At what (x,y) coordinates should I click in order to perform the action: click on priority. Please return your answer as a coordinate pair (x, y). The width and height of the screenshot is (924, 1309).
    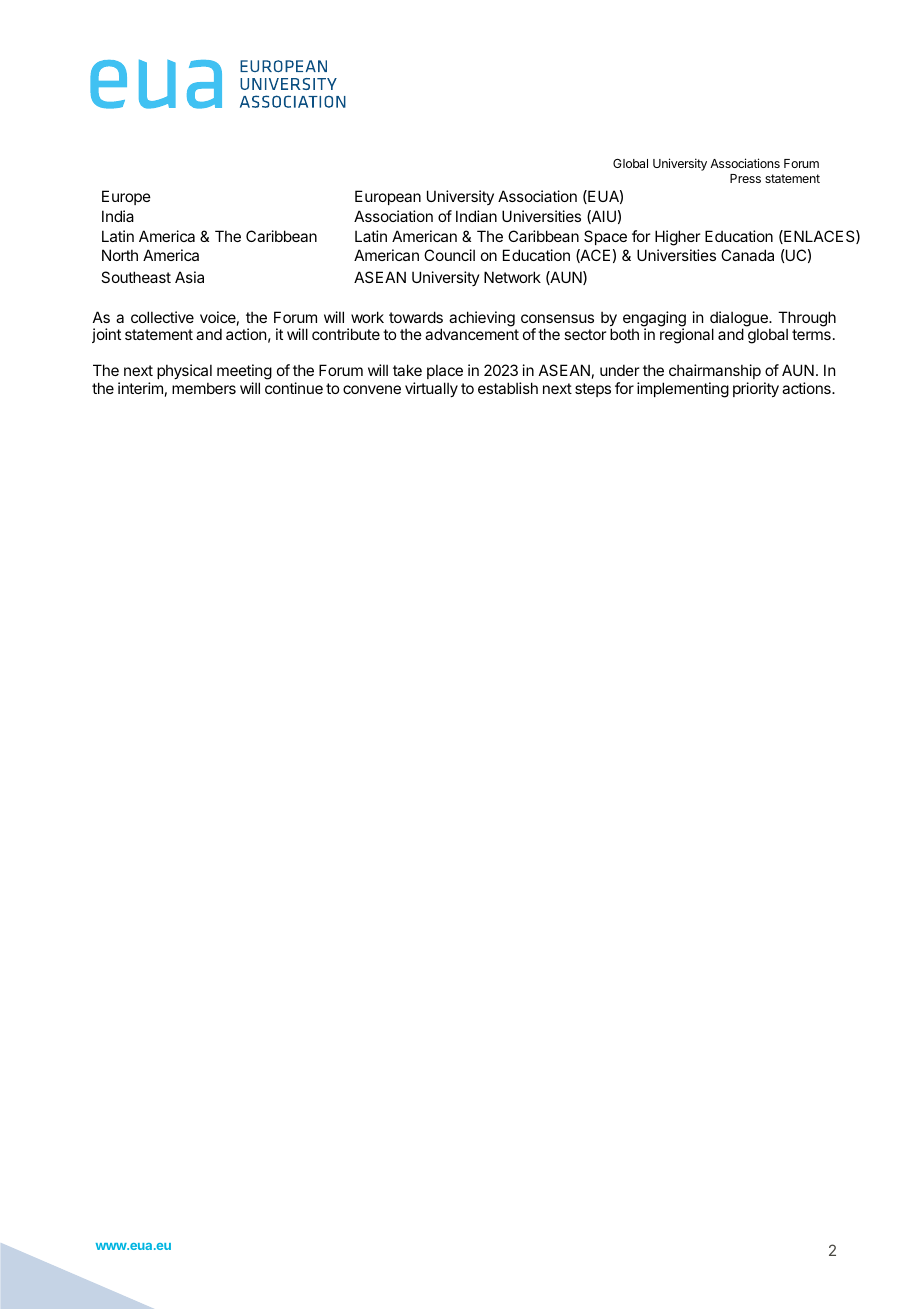
    Looking at the image, I should click on (756, 389).
